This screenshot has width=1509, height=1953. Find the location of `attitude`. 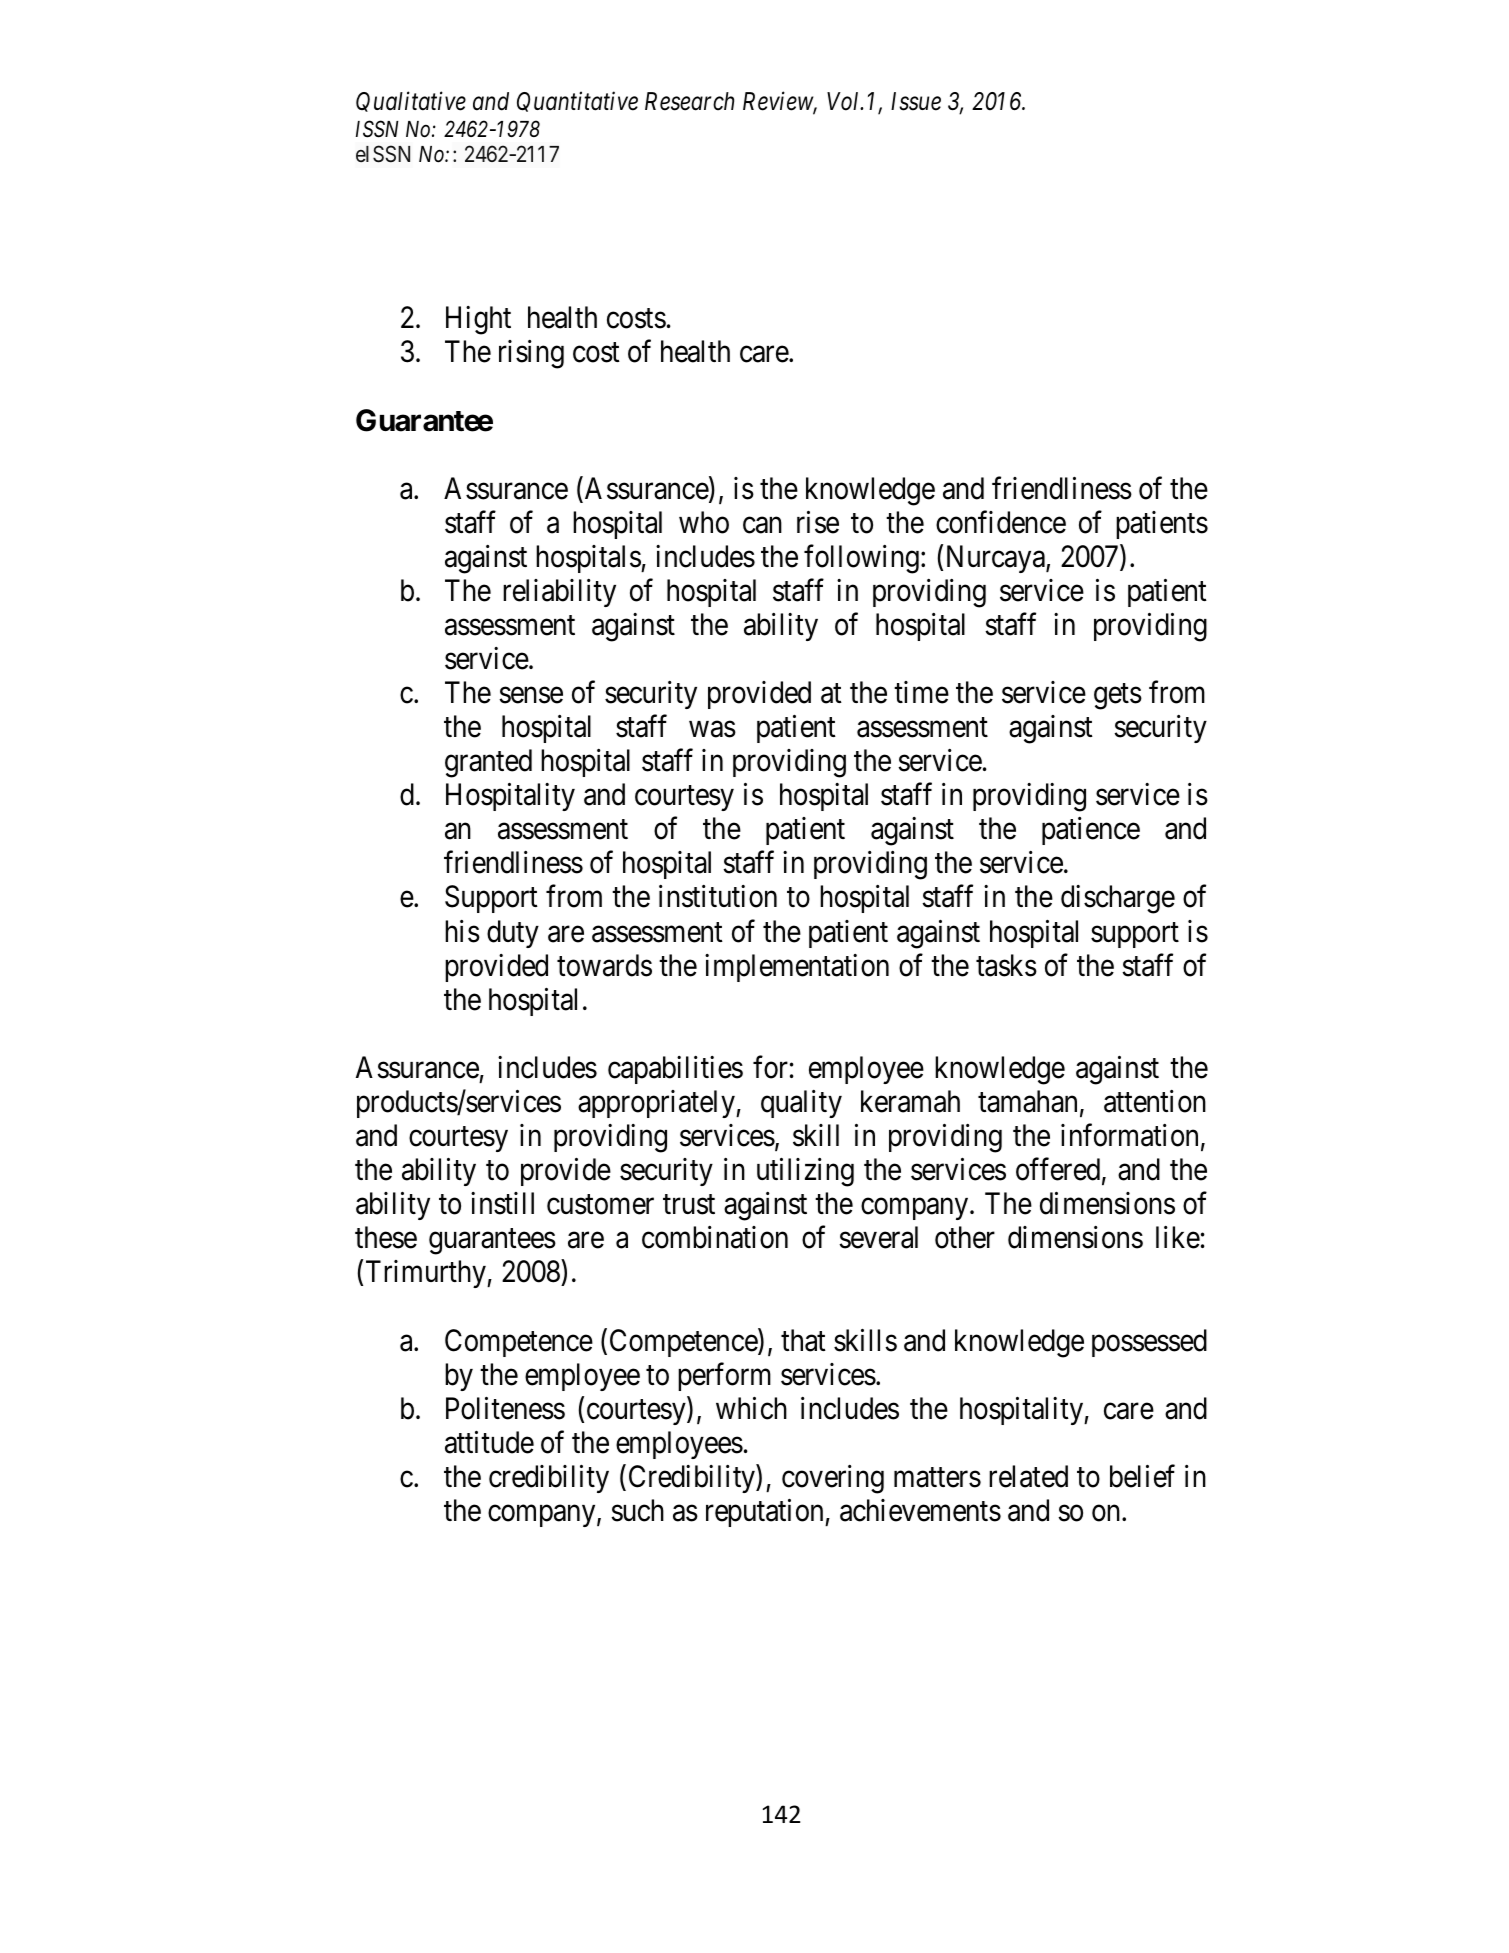

attitude is located at coordinates (489, 1442).
